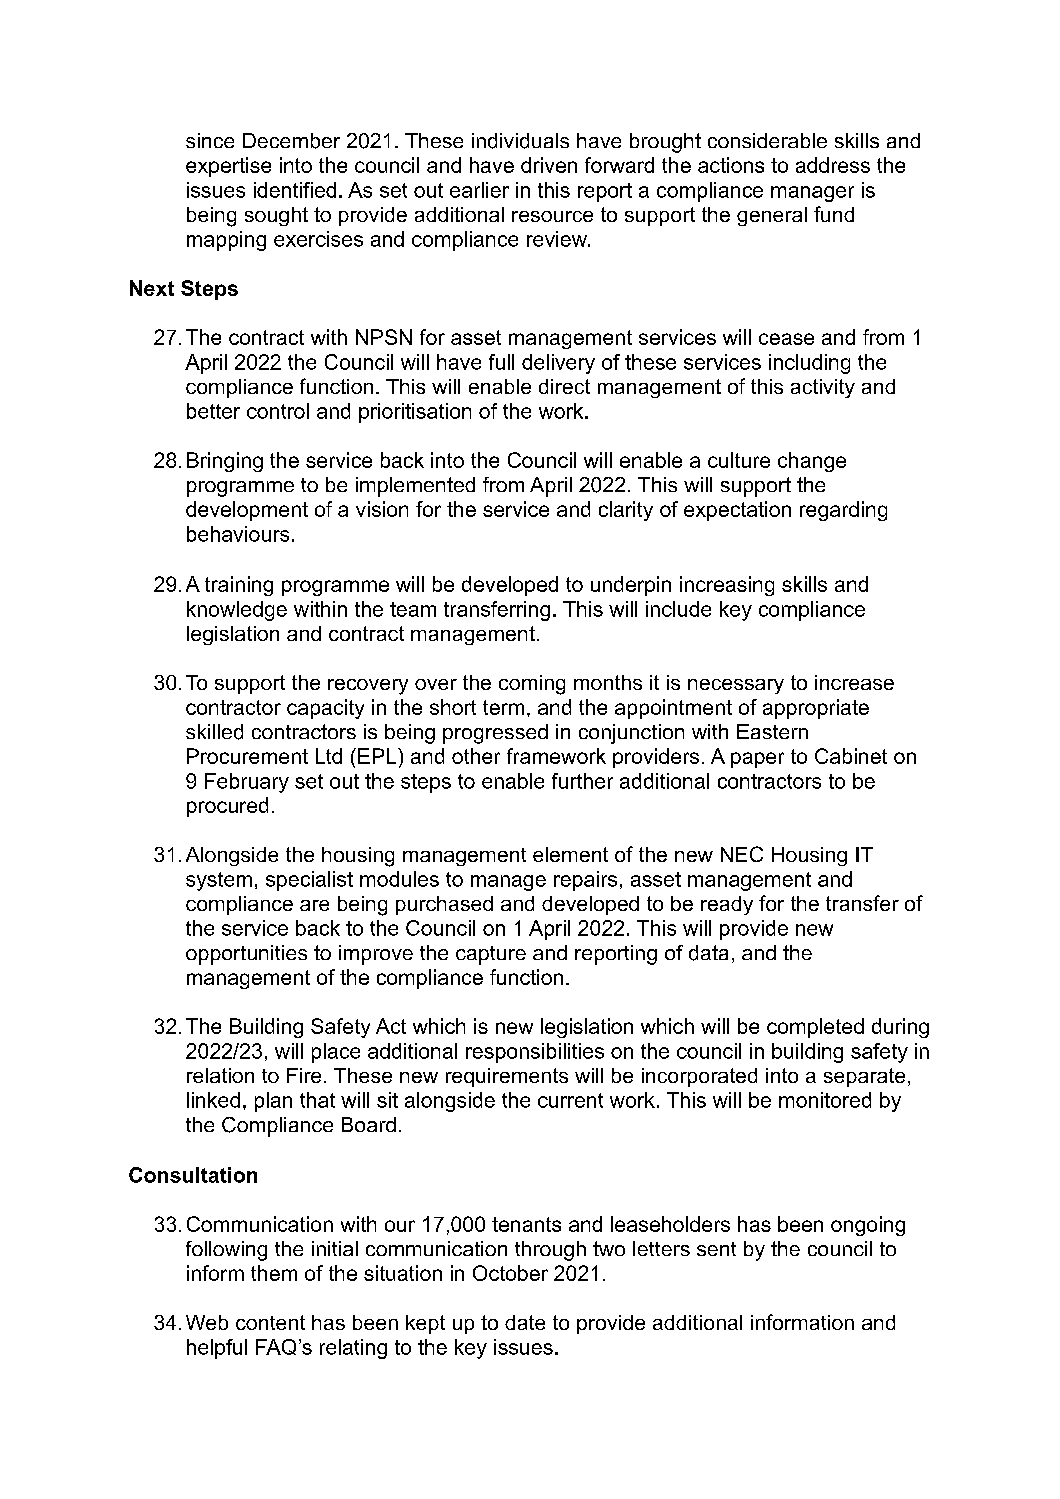  What do you see at coordinates (495, 734) in the screenshot?
I see `progressed` at bounding box center [495, 734].
